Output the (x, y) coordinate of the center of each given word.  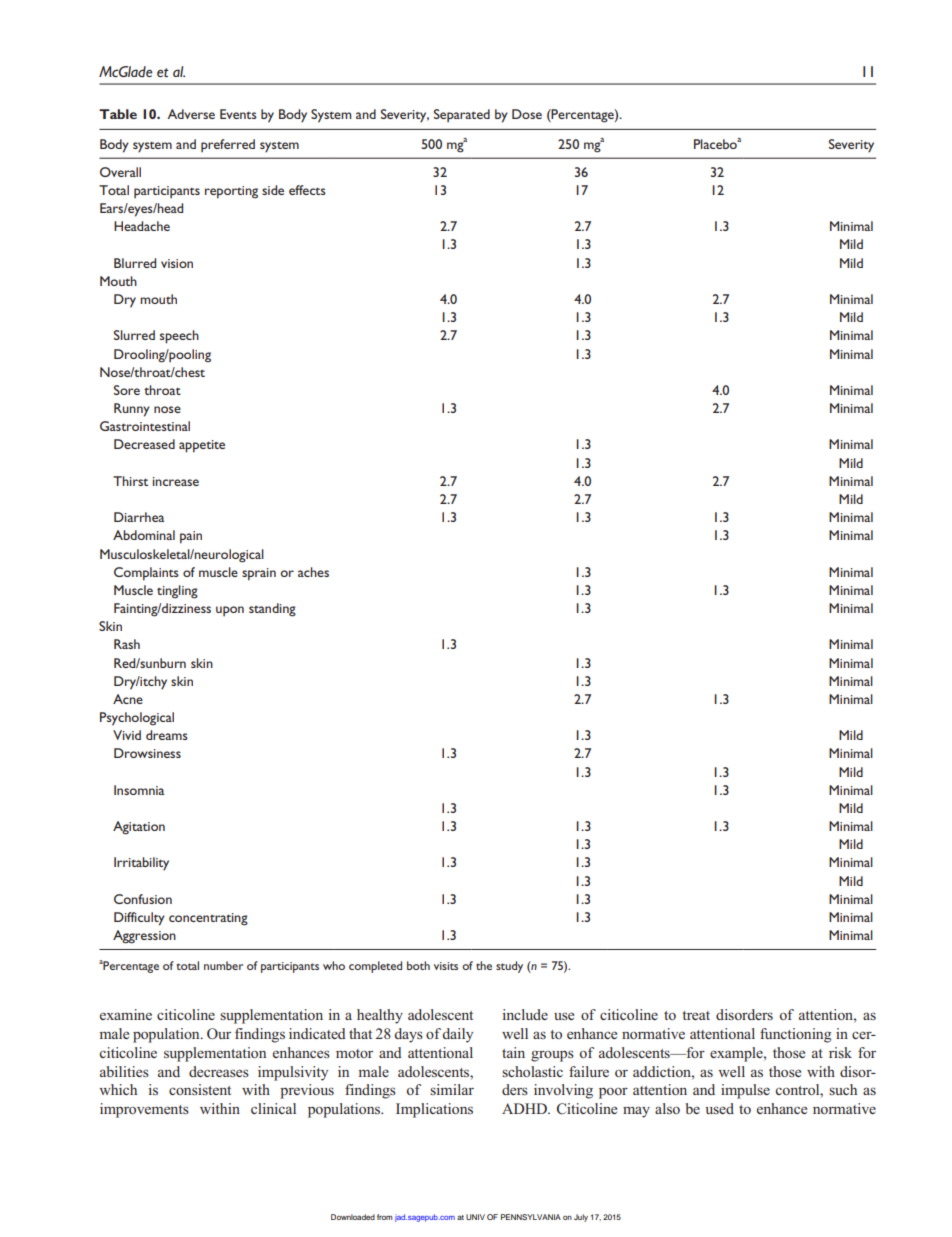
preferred (228, 145)
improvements (144, 1110)
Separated (462, 115)
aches (313, 572)
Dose (527, 114)
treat (696, 1015)
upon (230, 611)
